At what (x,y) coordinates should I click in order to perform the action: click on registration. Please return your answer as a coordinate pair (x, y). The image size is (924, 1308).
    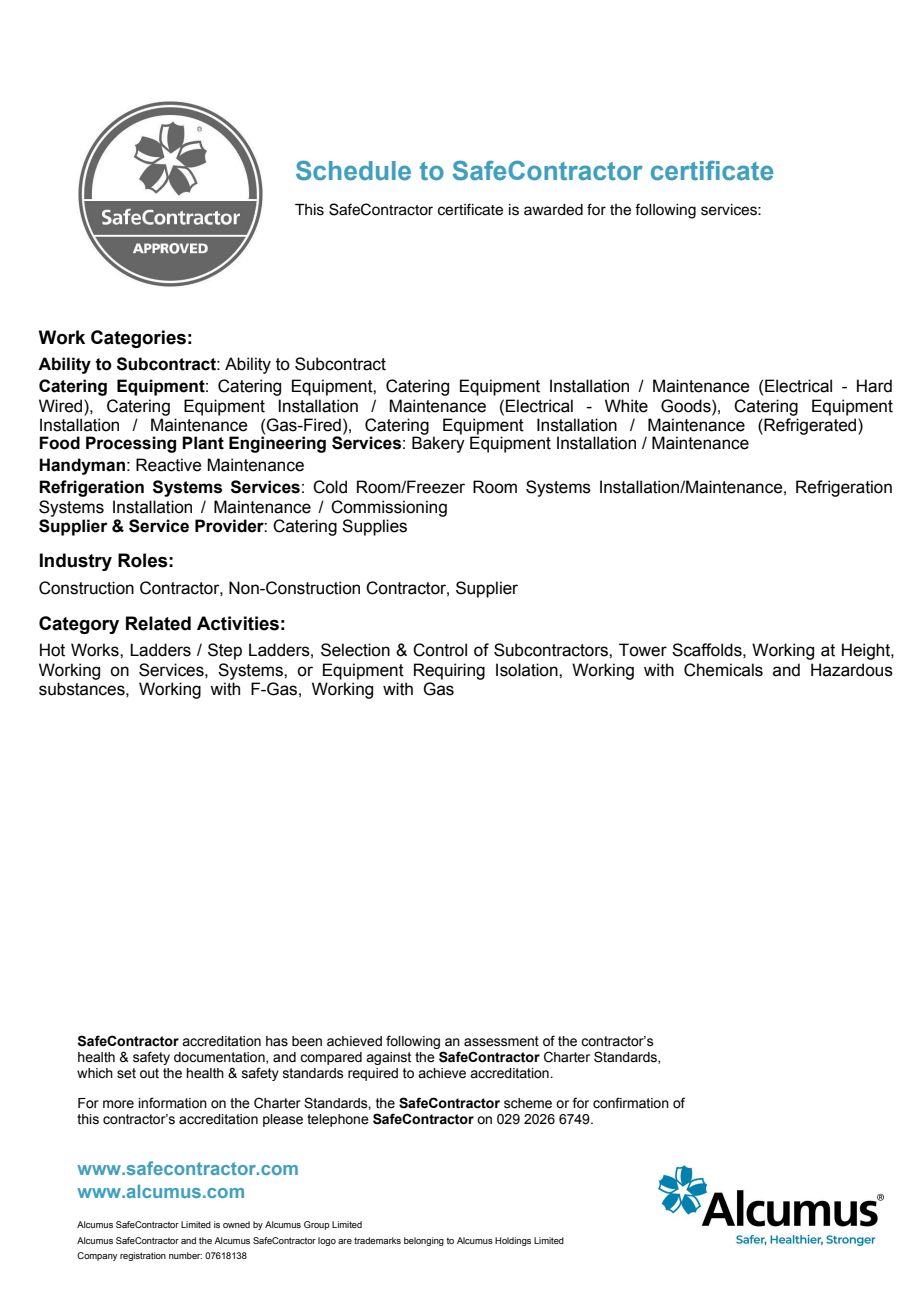
    Looking at the image, I should click on (143, 1256).
